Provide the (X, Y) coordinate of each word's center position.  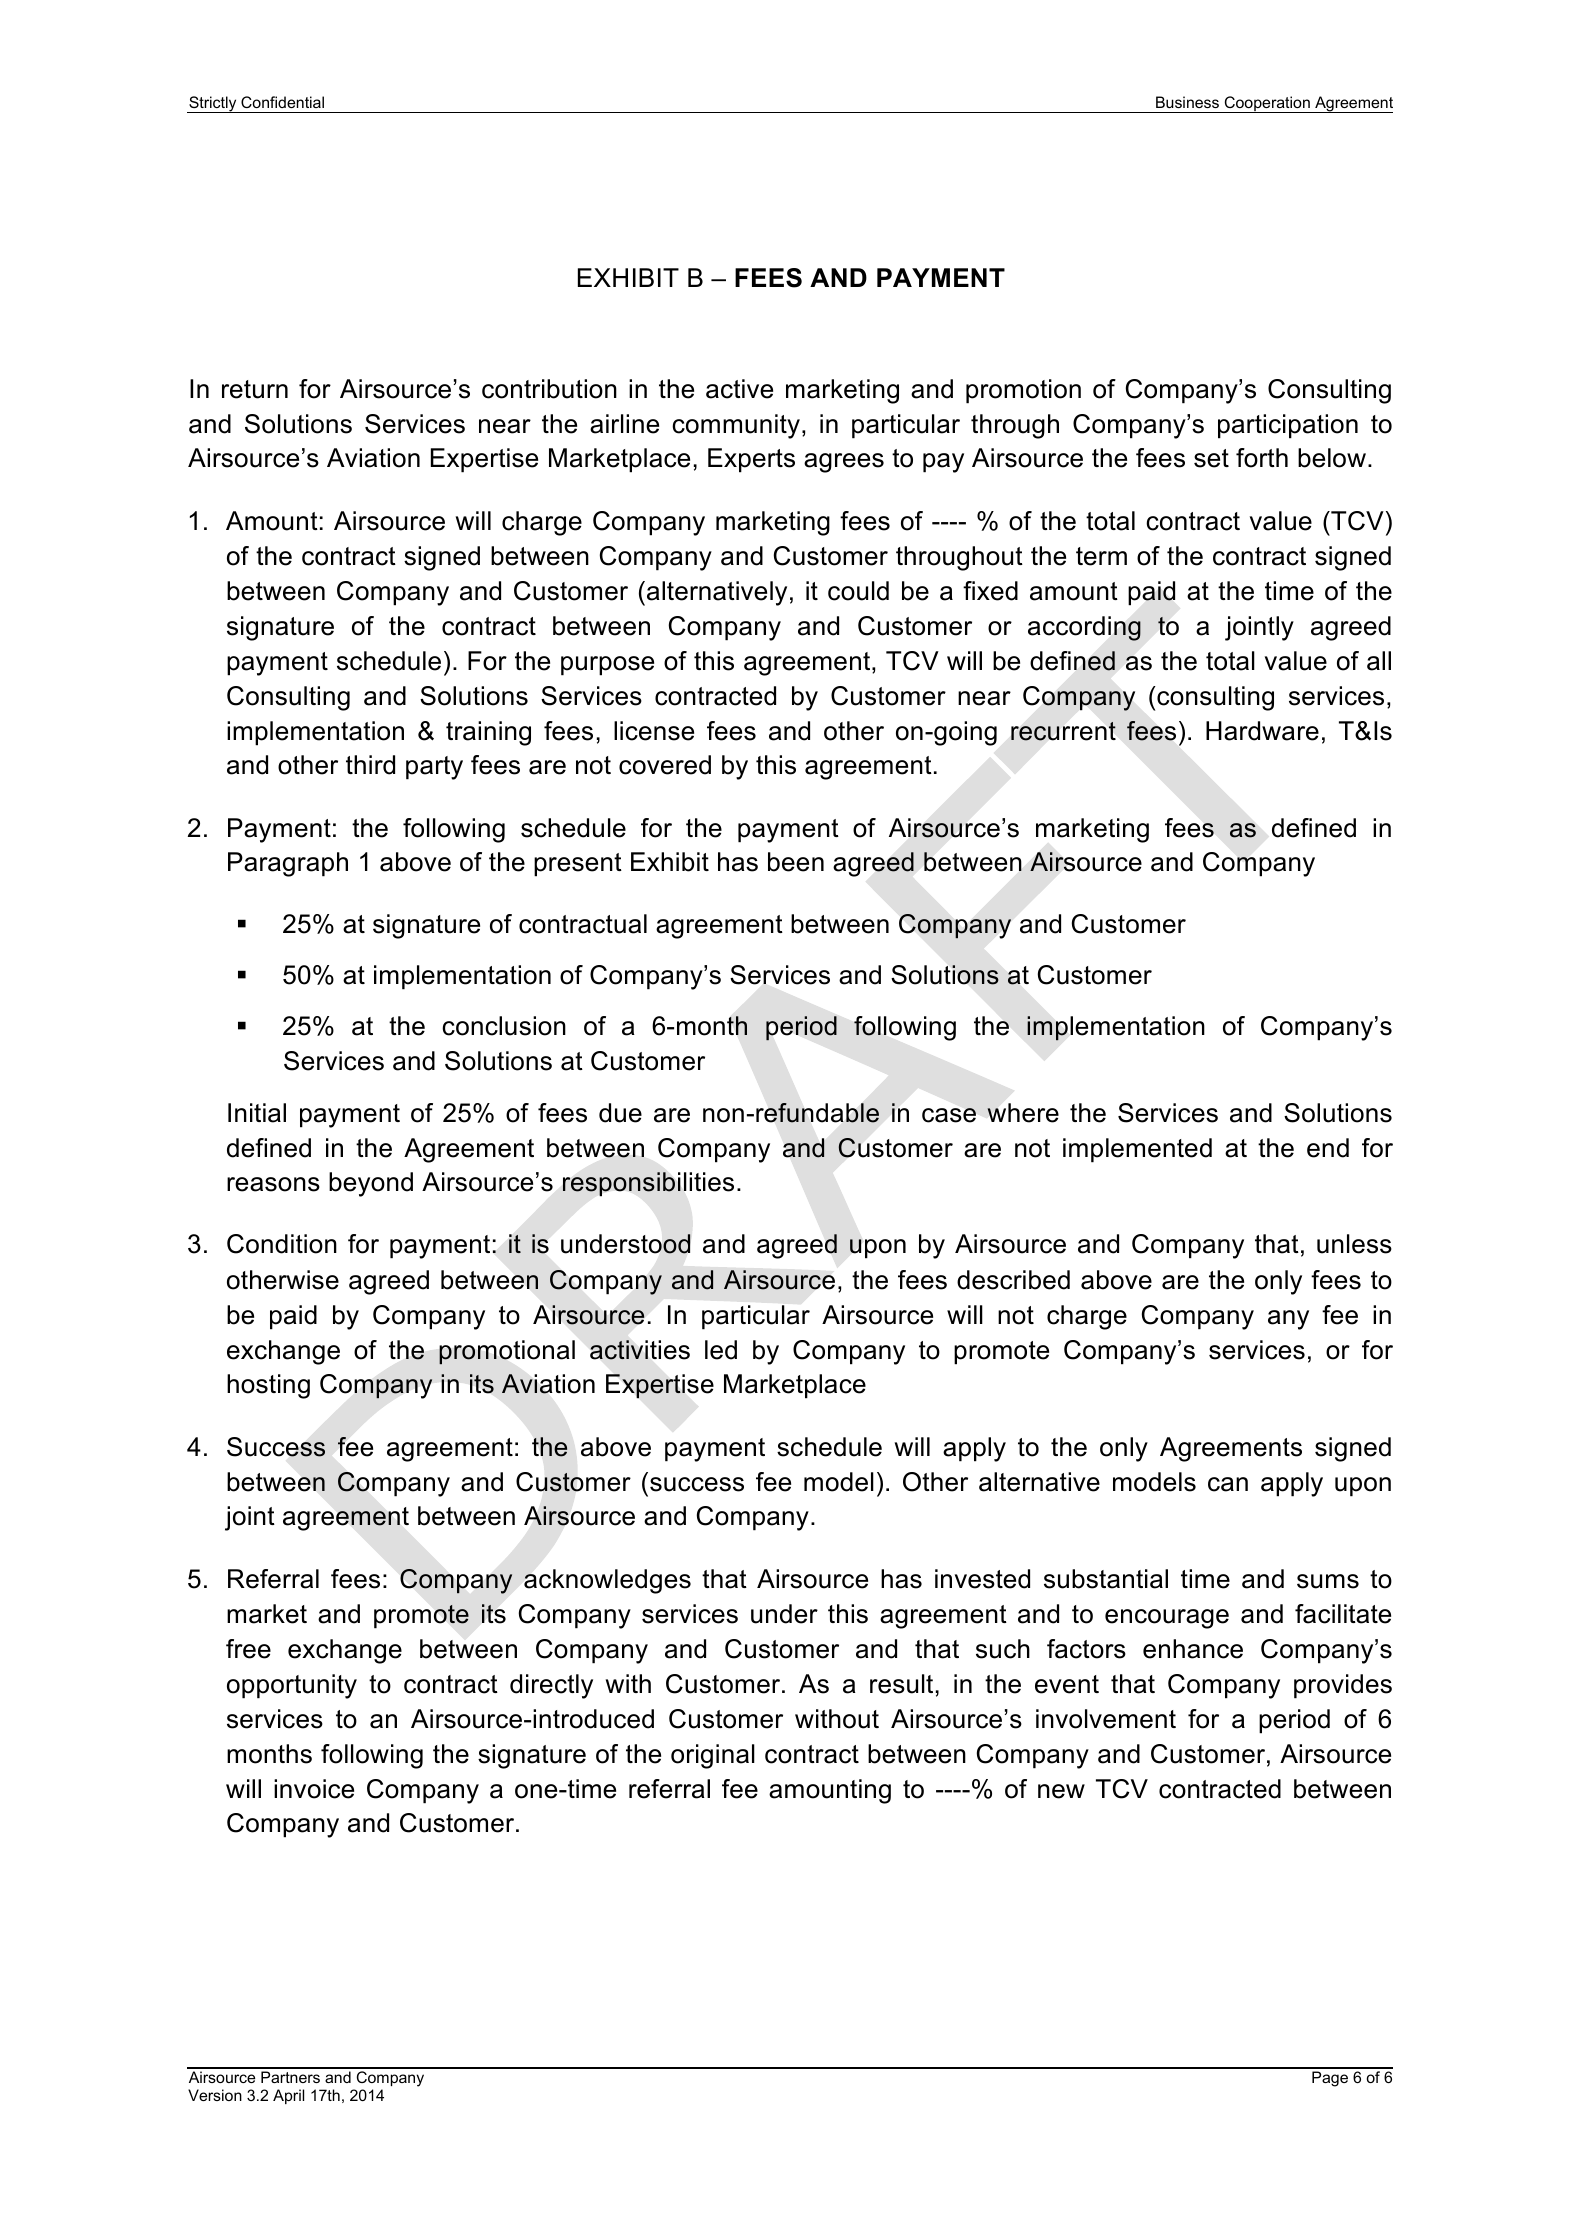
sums (1328, 1581)
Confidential (282, 102)
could (858, 591)
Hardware (1262, 731)
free (248, 1649)
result (901, 1684)
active (739, 389)
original (713, 1756)
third (370, 765)
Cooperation (1267, 104)
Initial (257, 1113)
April (288, 2096)
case (949, 1115)
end (1328, 1148)
